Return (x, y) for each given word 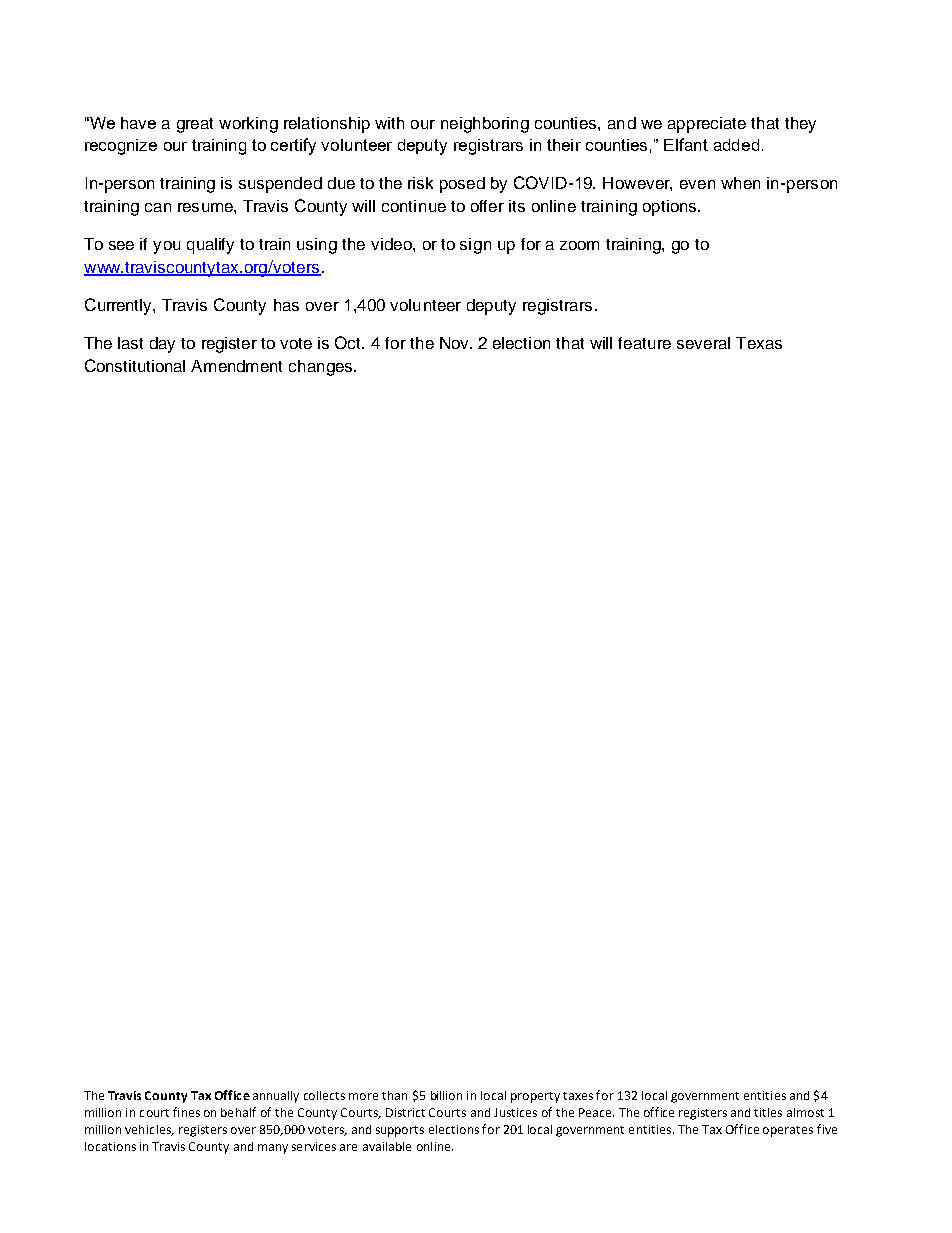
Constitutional (135, 365)
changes (322, 368)
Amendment (236, 366)
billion (446, 1095)
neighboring (485, 125)
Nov (455, 343)
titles (768, 1112)
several (703, 343)
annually (276, 1097)
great (195, 125)
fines (186, 1112)
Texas (759, 343)
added (736, 145)
